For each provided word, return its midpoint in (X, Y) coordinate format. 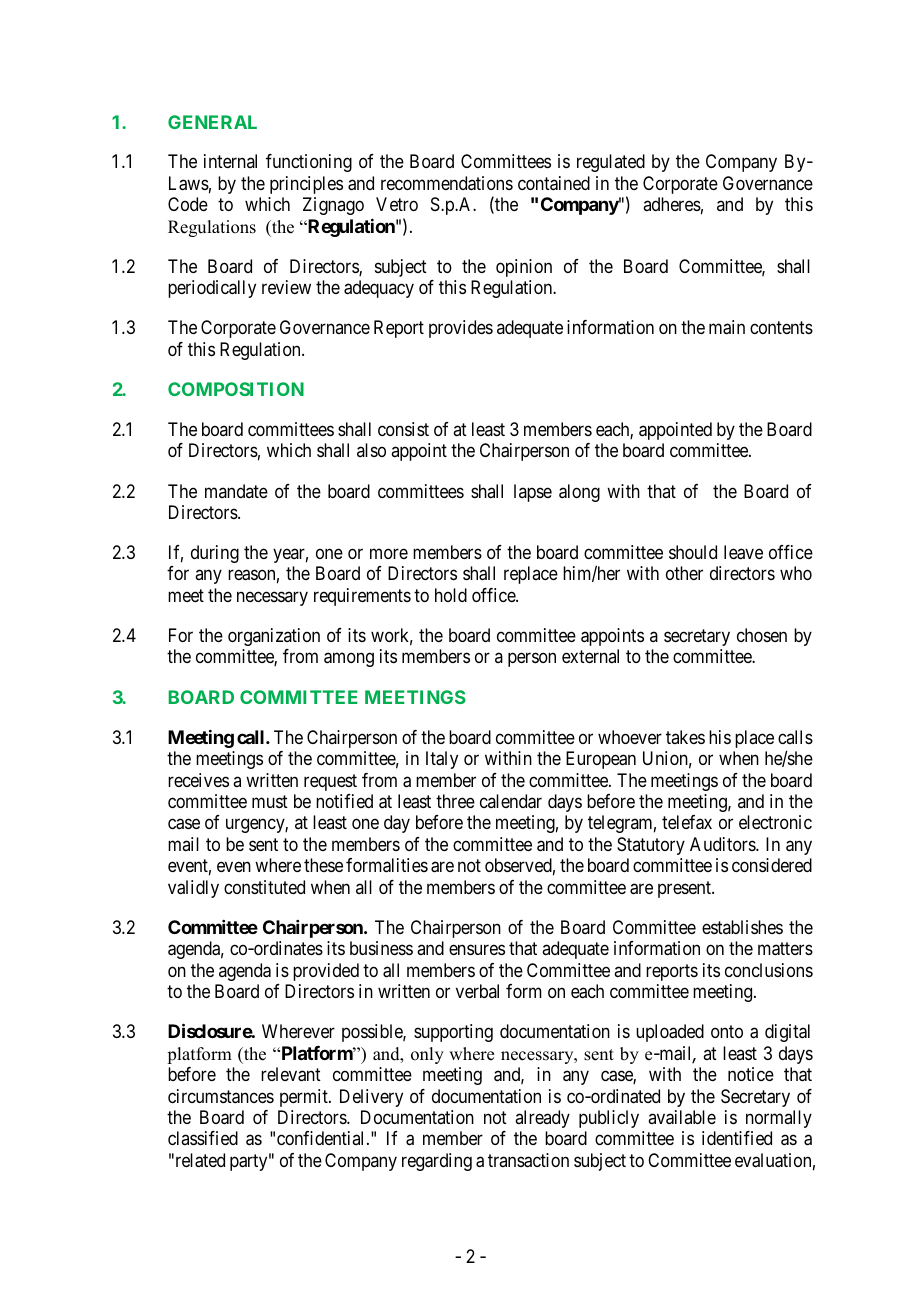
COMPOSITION (236, 389)
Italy (442, 760)
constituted (264, 887)
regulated (611, 163)
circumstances (221, 1096)
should (693, 552)
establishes (742, 927)
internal (230, 161)
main (727, 327)
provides (461, 329)
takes (685, 737)
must (270, 801)
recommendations (447, 183)
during (215, 554)
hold (451, 595)
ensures (477, 950)
